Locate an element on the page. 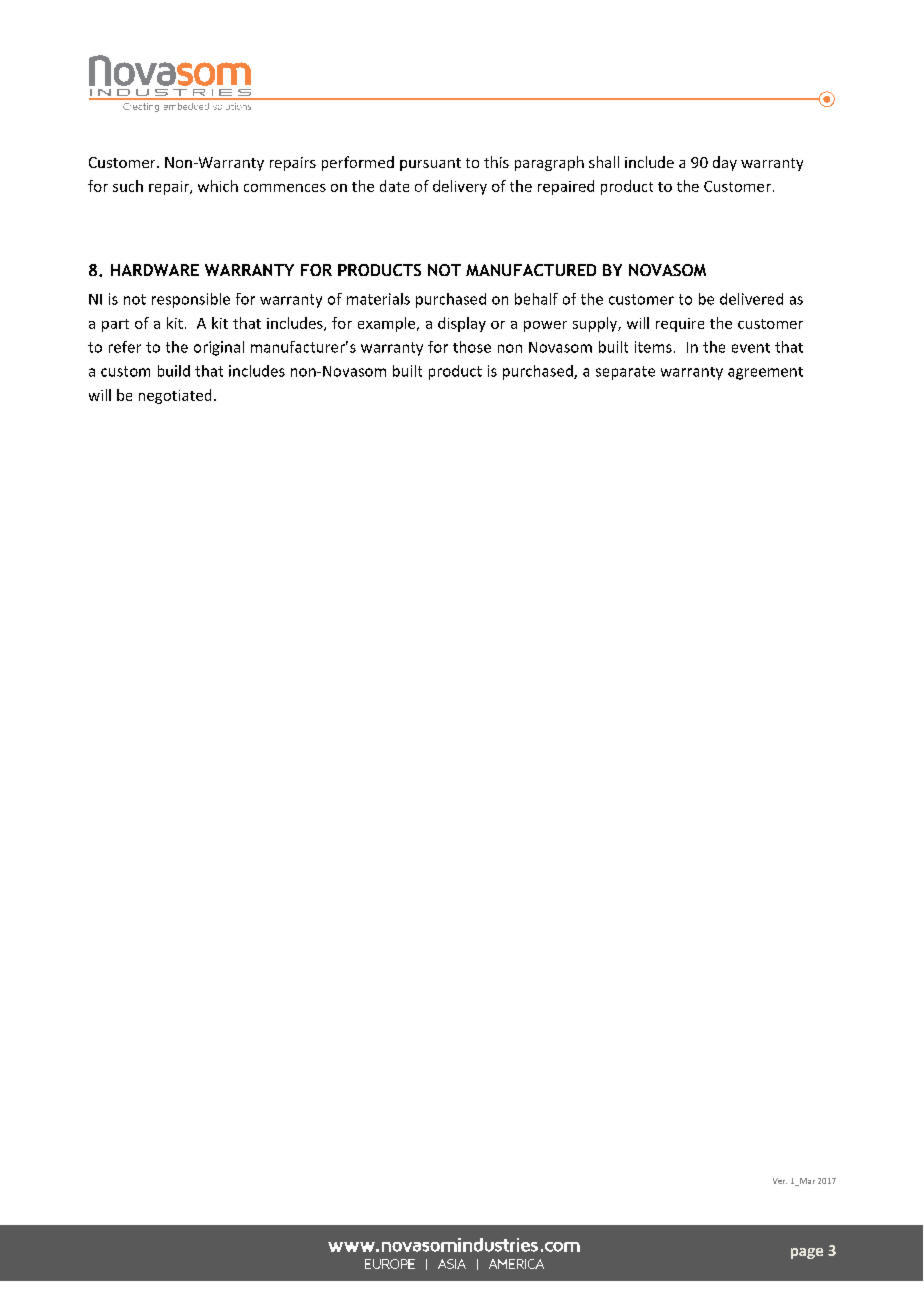 Image resolution: width=924 pixels, height=1308 pixels. which is located at coordinates (218, 186).
